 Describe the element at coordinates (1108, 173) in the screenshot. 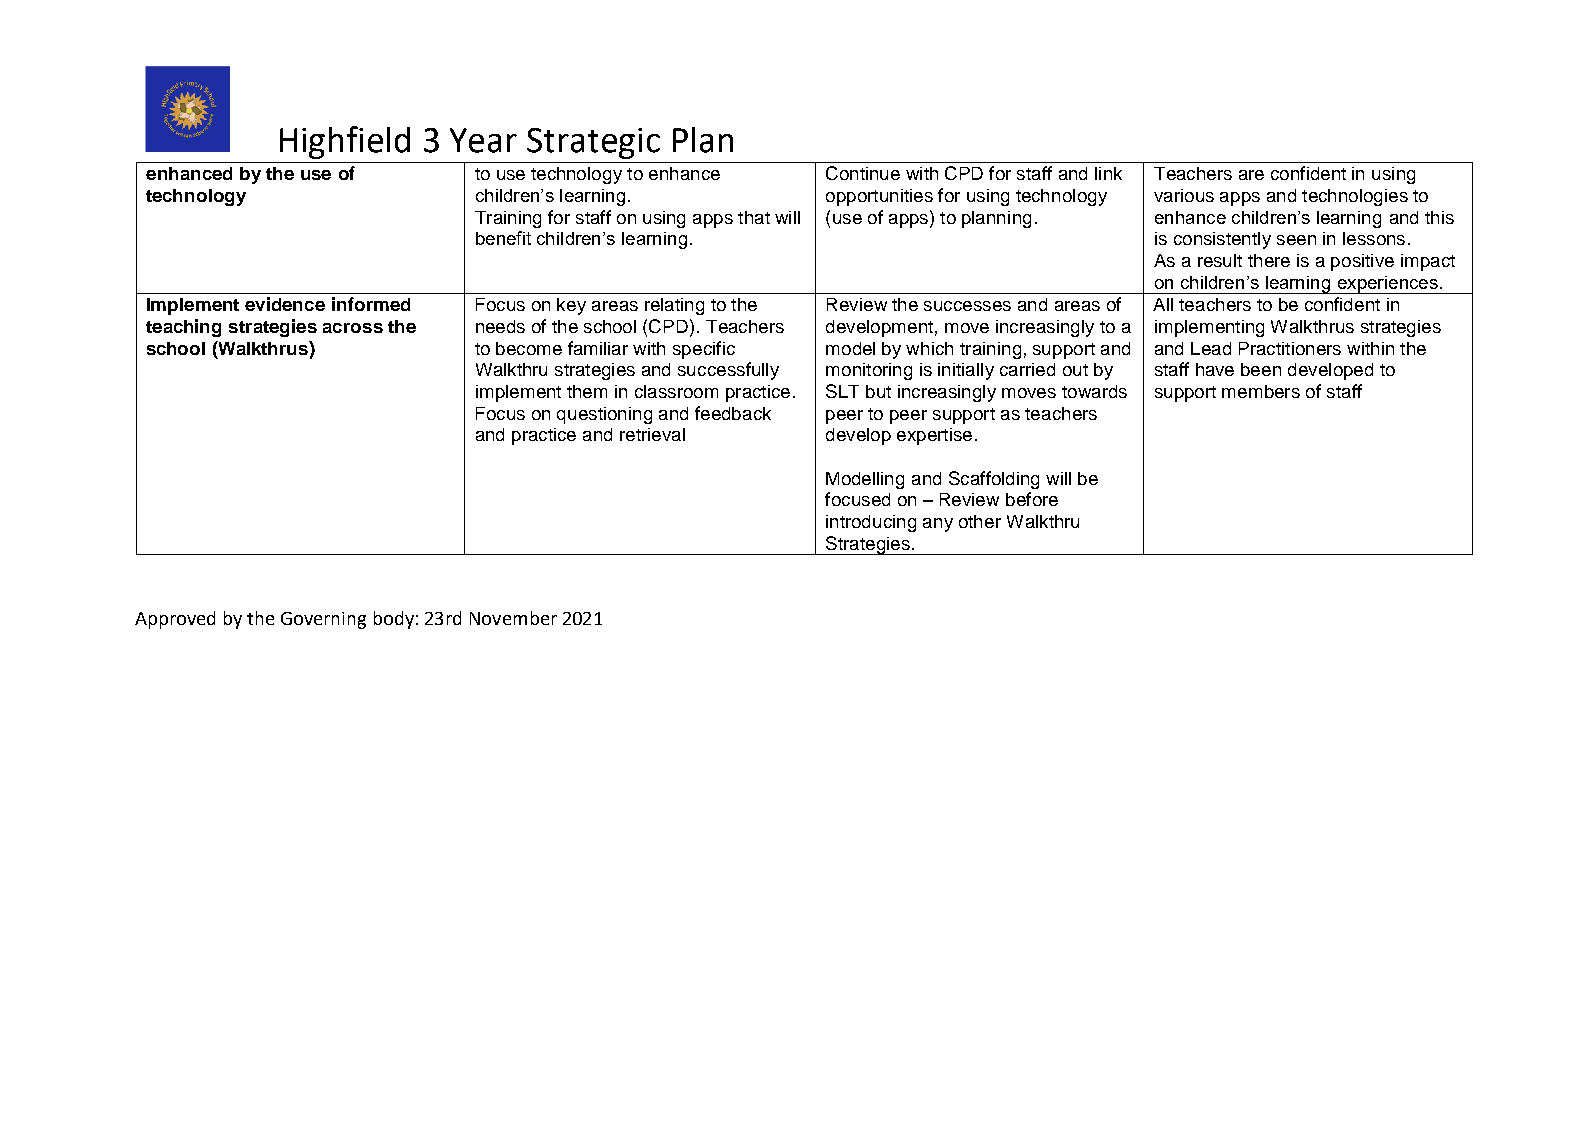

I see `link` at that location.
